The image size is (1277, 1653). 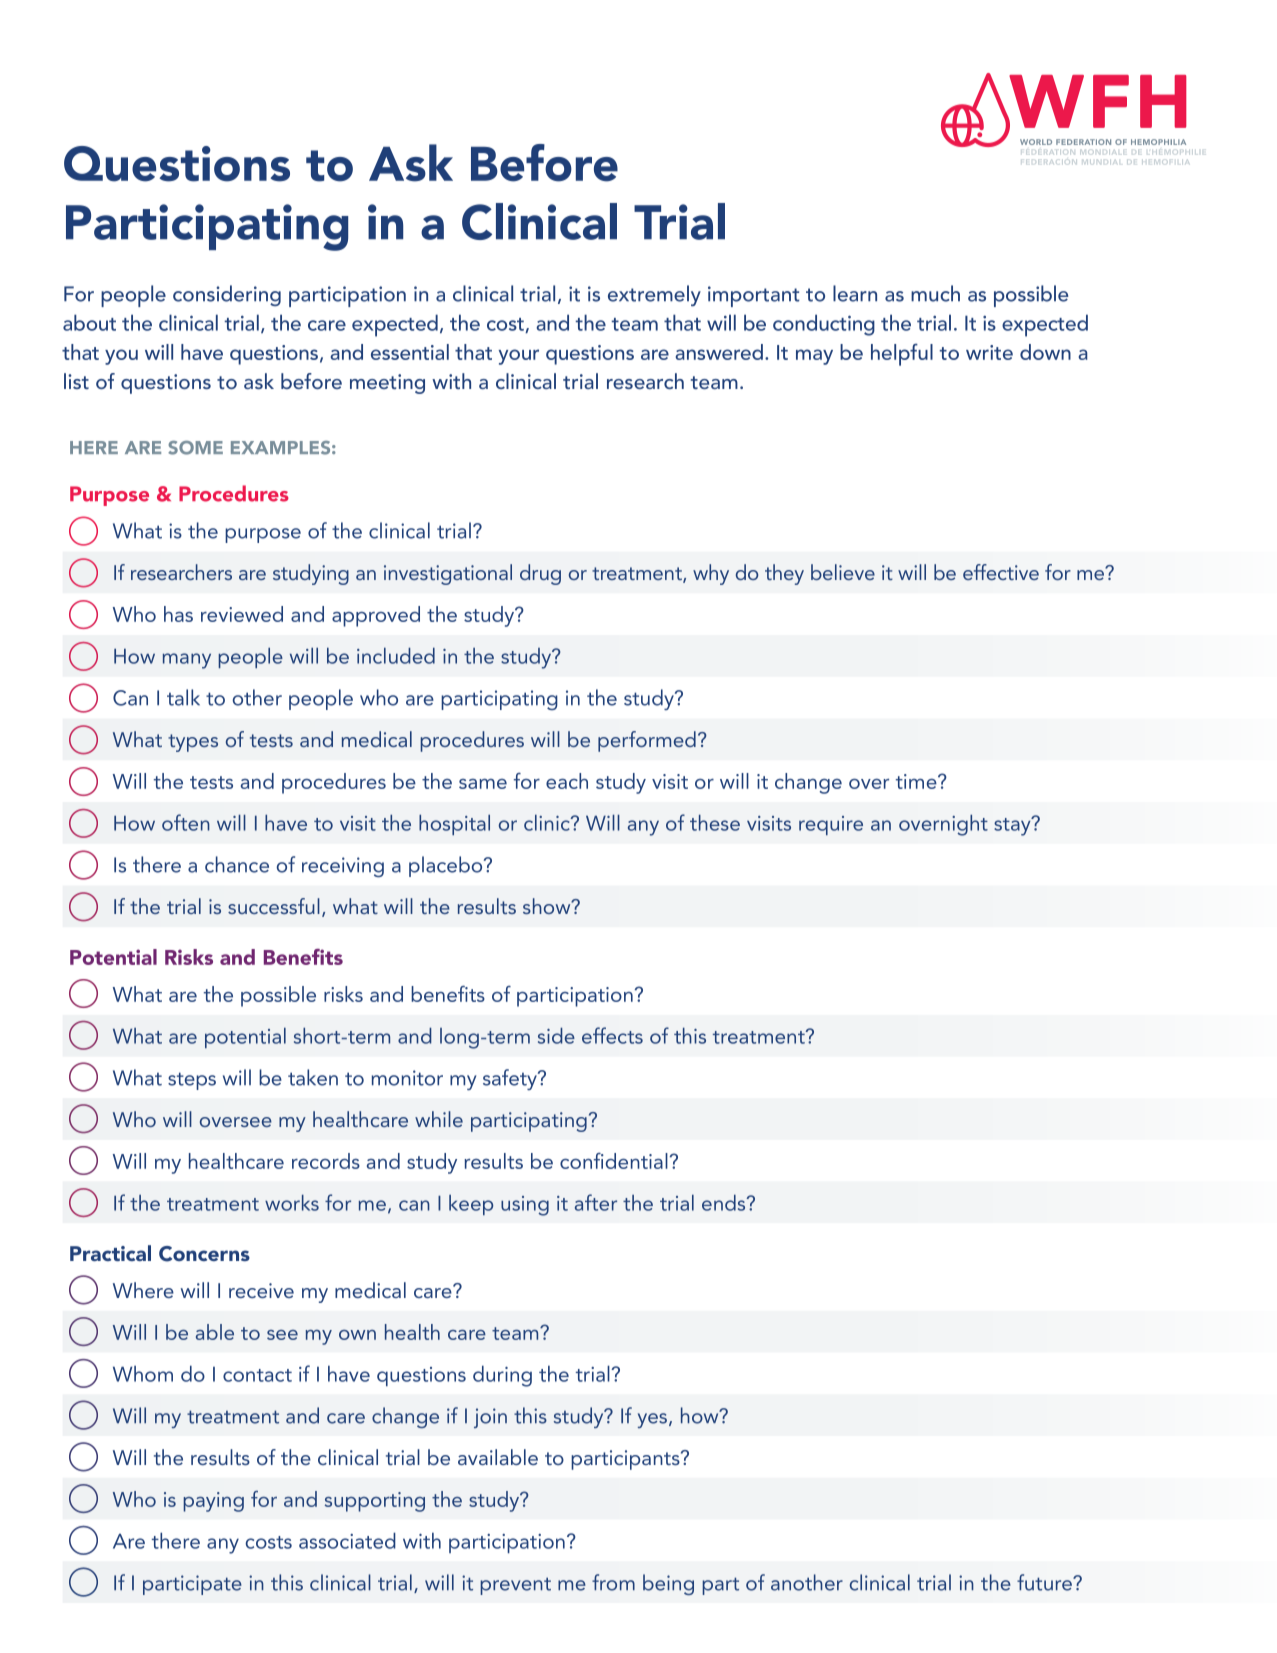 What do you see at coordinates (178, 614) in the screenshot?
I see `has` at bounding box center [178, 614].
